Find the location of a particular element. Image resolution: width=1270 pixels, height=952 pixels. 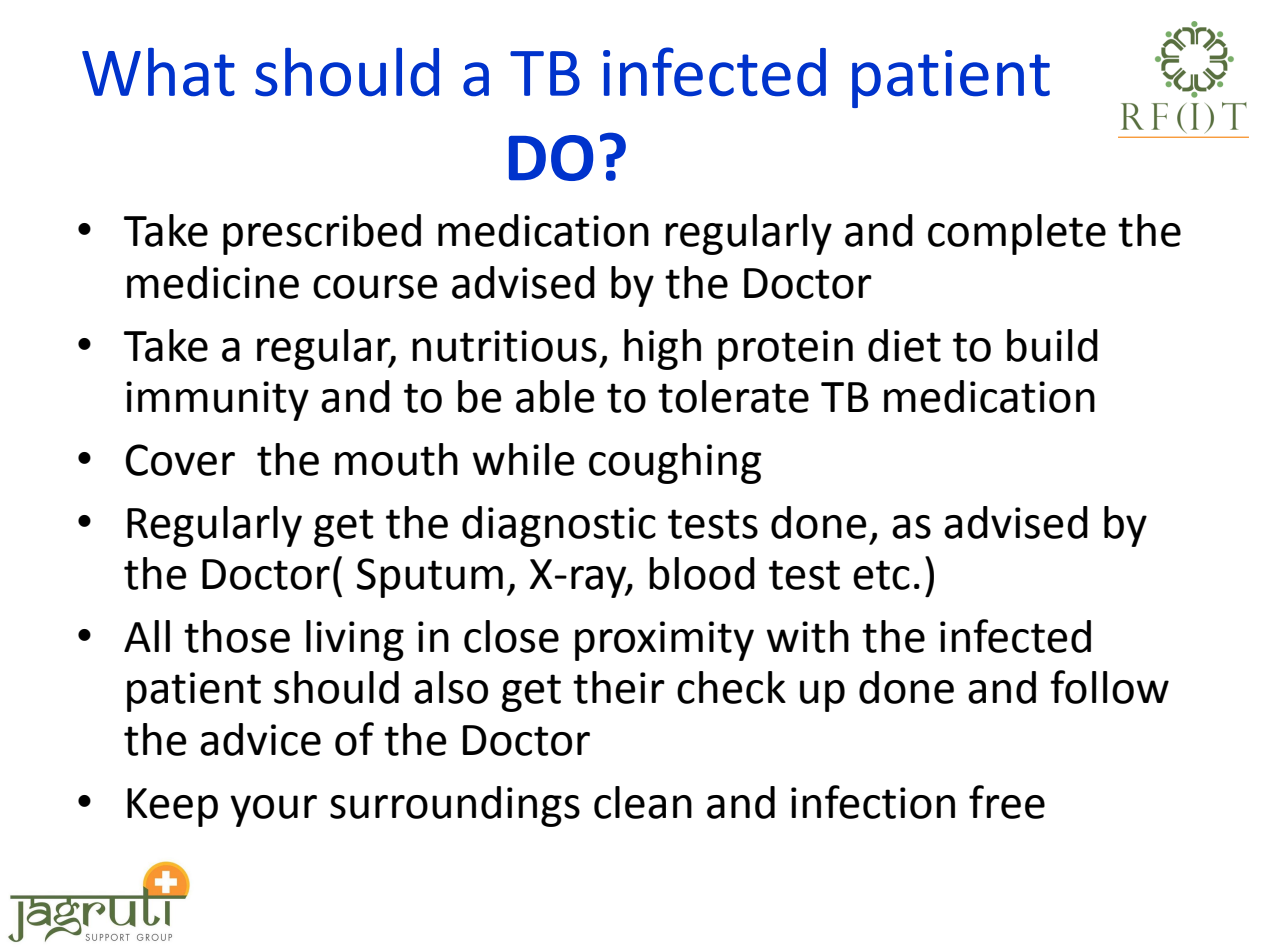

prescribed is located at coordinates (322, 234).
